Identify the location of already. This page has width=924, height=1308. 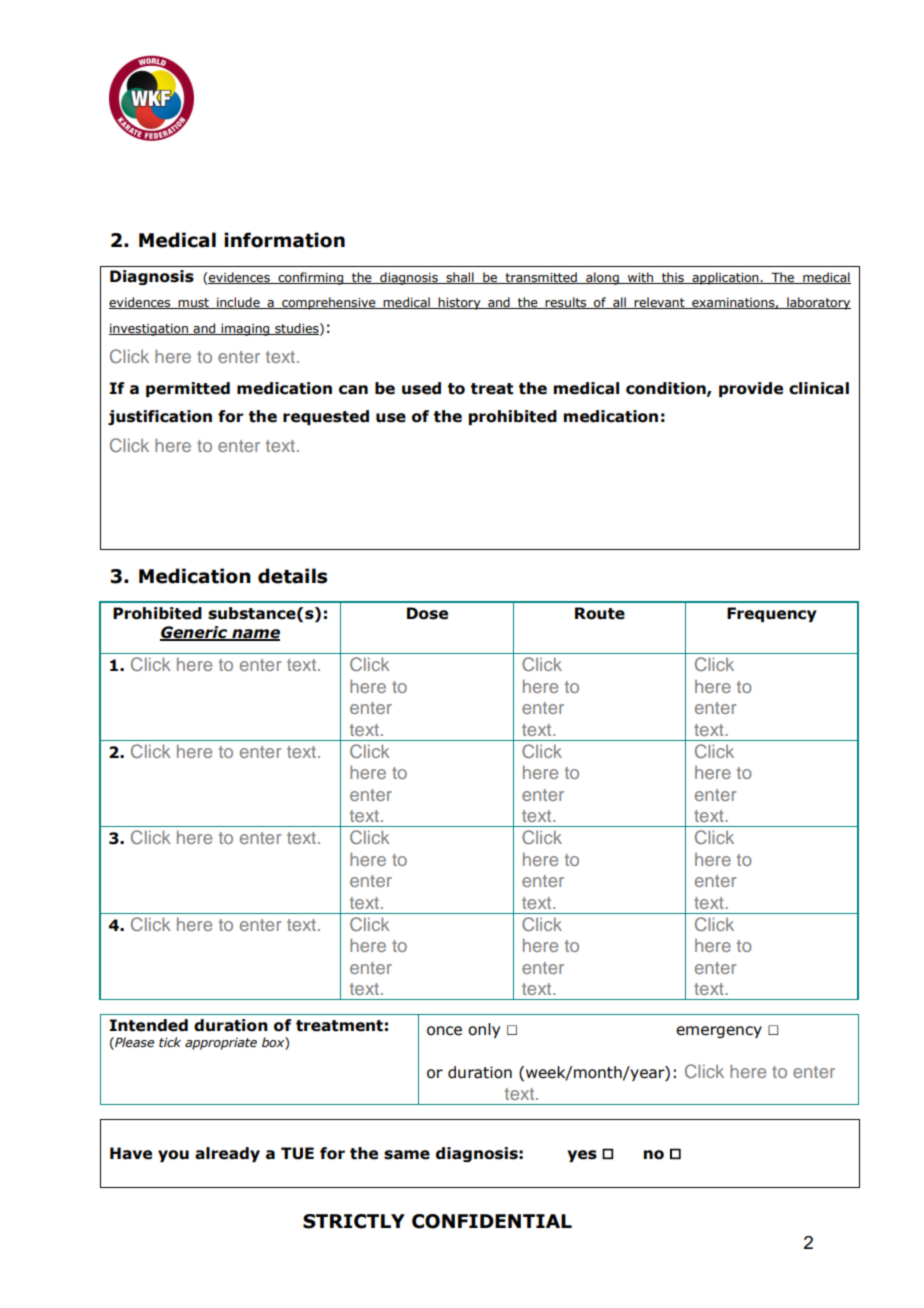
(227, 1154).
